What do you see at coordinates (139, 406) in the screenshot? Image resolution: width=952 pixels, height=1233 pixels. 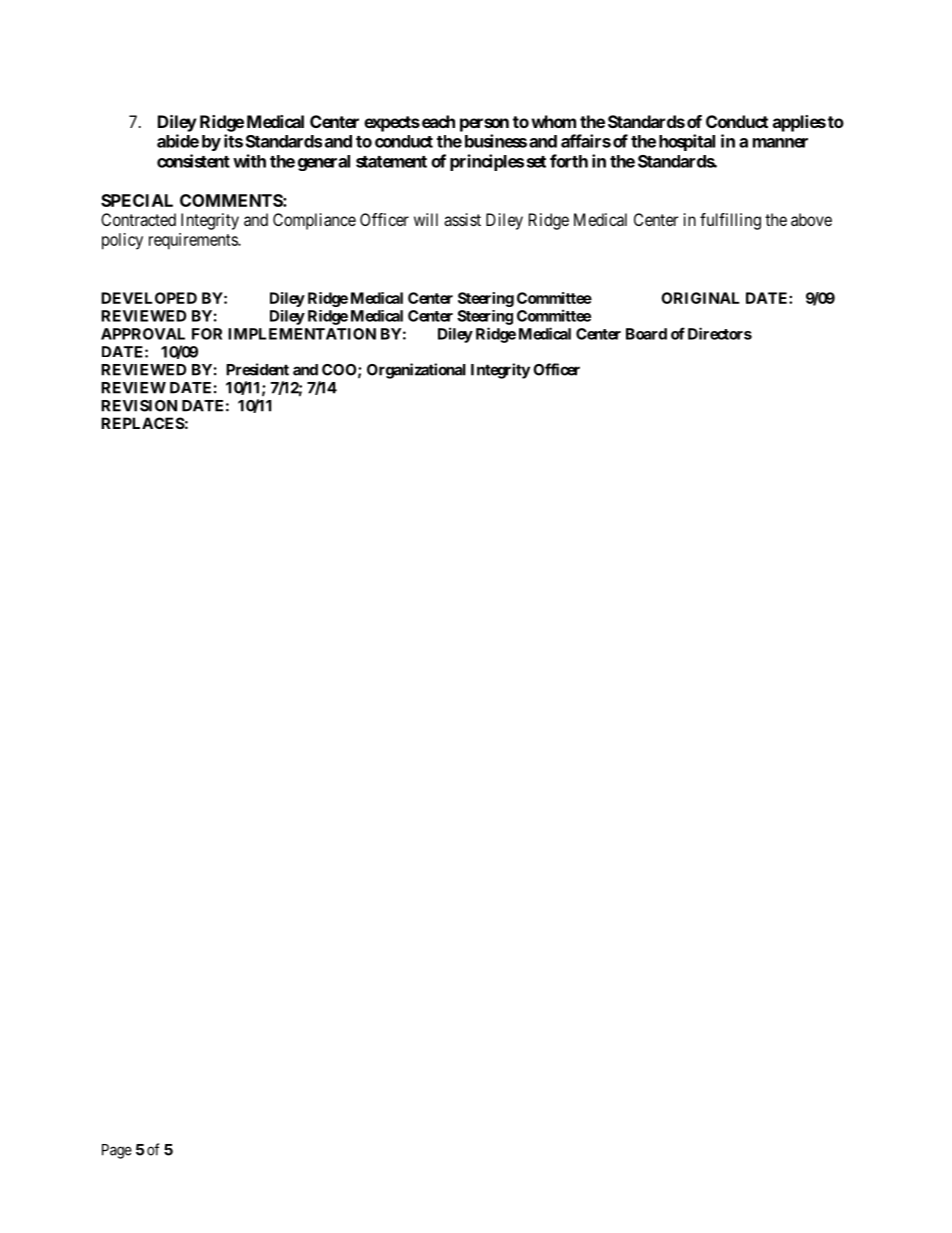 I see `REVISION` at bounding box center [139, 406].
